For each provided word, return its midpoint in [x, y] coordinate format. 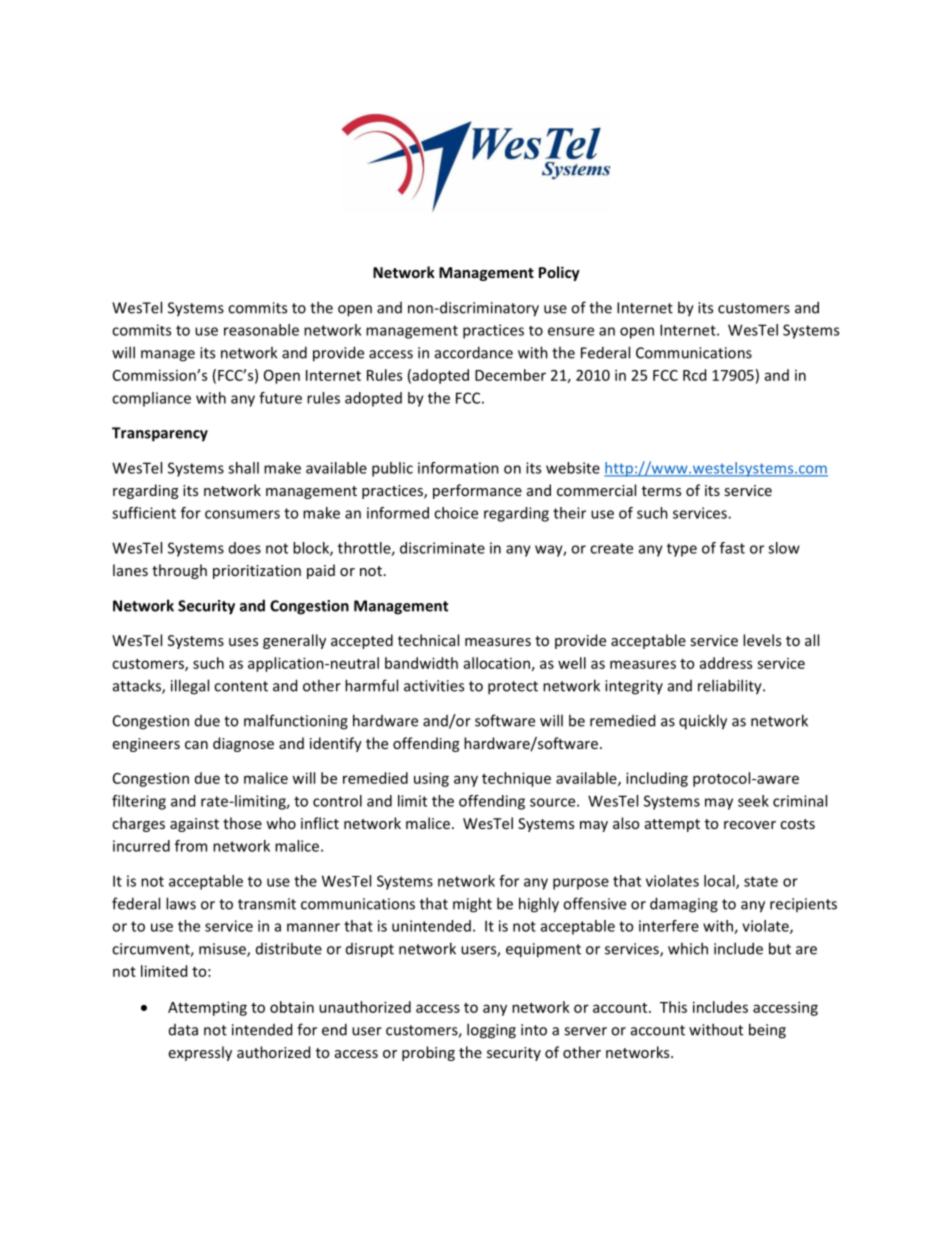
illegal [190, 687]
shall [243, 468]
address [726, 663]
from [191, 846]
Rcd [694, 375]
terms [661, 491]
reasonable [261, 330]
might [472, 905]
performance [477, 491]
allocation [497, 663]
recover [750, 825]
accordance [474, 352]
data [183, 1030]
